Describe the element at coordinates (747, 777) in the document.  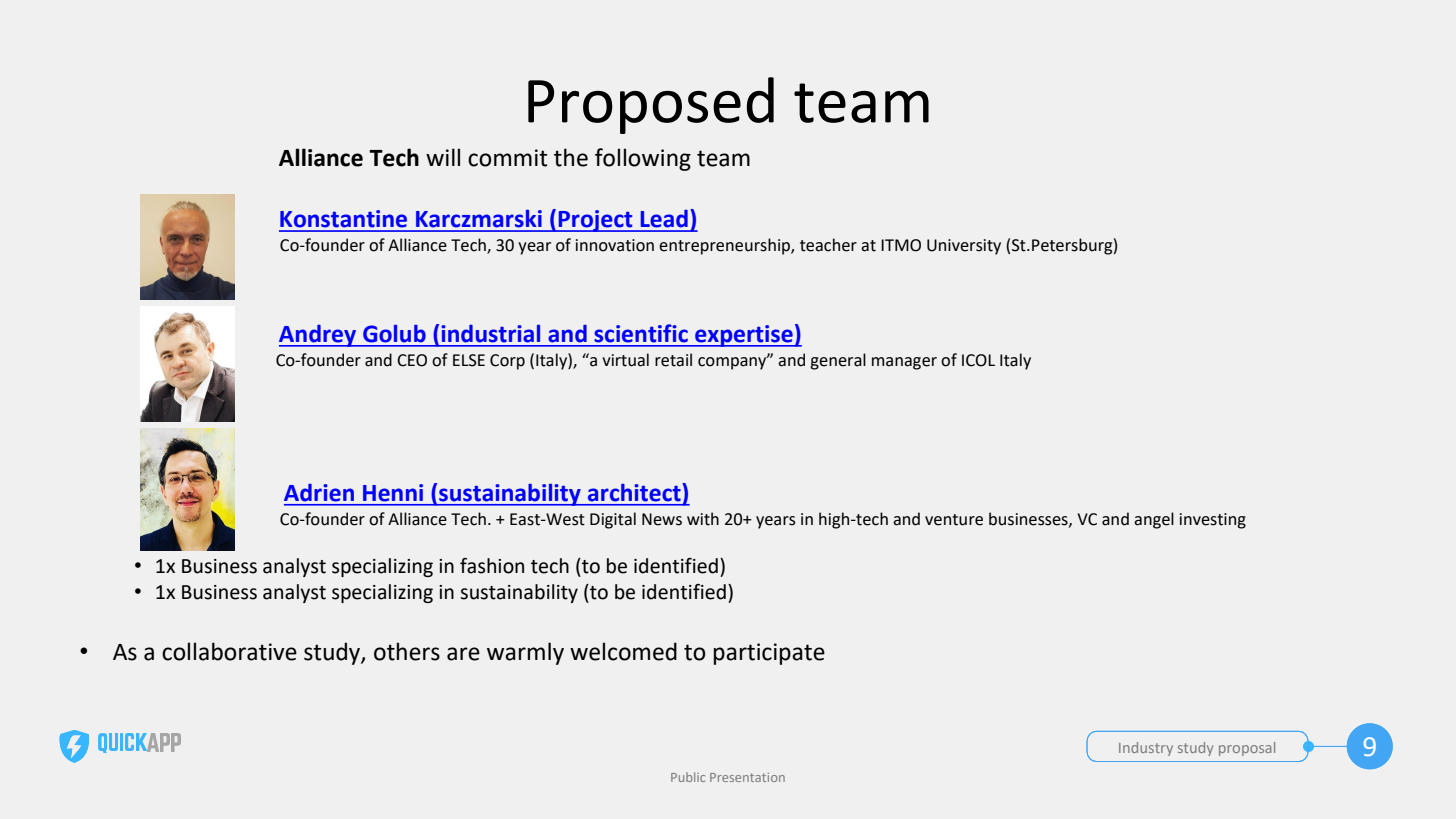
I see `Presentation` at that location.
